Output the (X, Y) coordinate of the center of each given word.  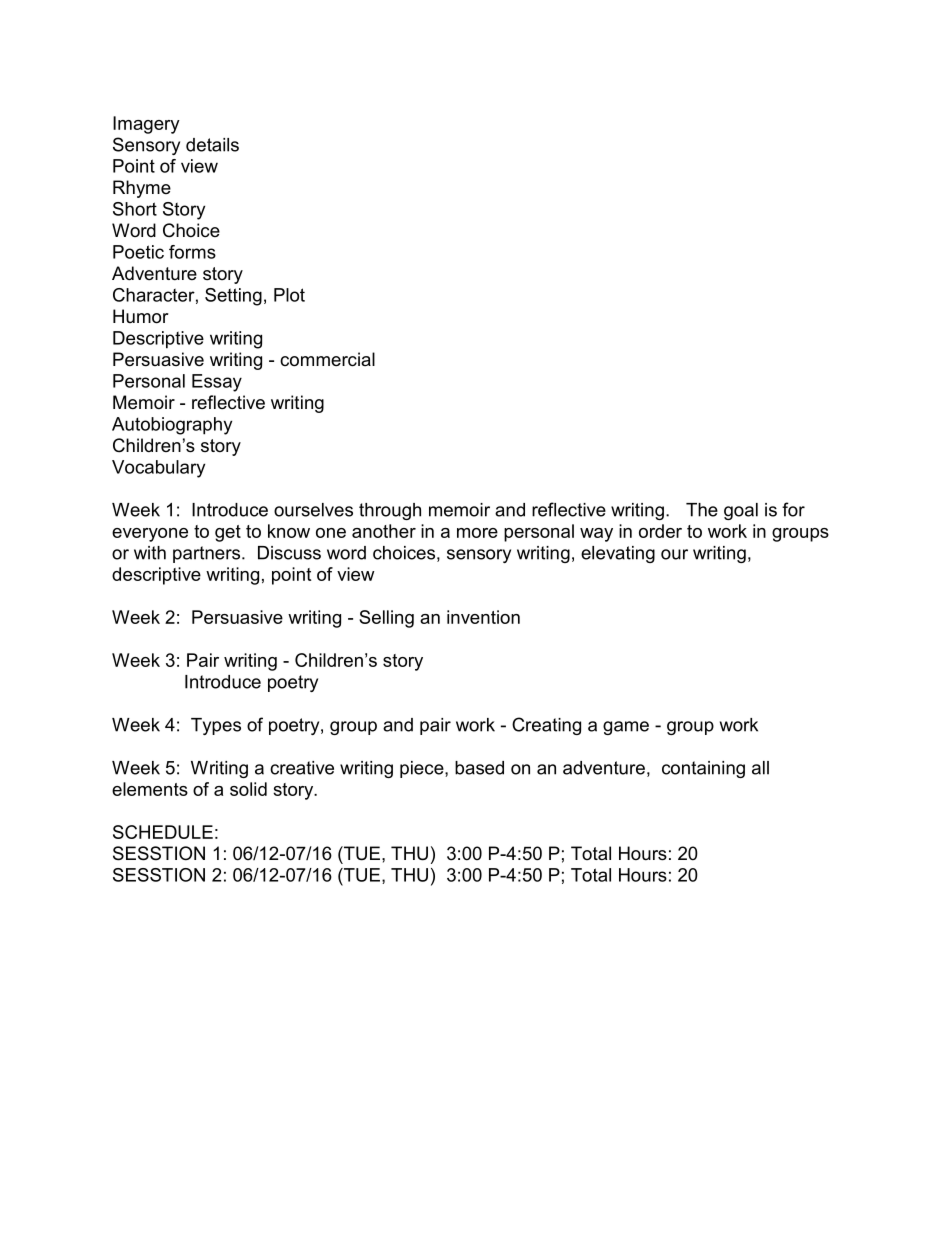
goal (741, 511)
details (212, 145)
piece (423, 769)
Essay (217, 383)
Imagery (146, 125)
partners (208, 554)
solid (248, 789)
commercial (327, 359)
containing (703, 769)
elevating (618, 554)
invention (483, 617)
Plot (289, 295)
